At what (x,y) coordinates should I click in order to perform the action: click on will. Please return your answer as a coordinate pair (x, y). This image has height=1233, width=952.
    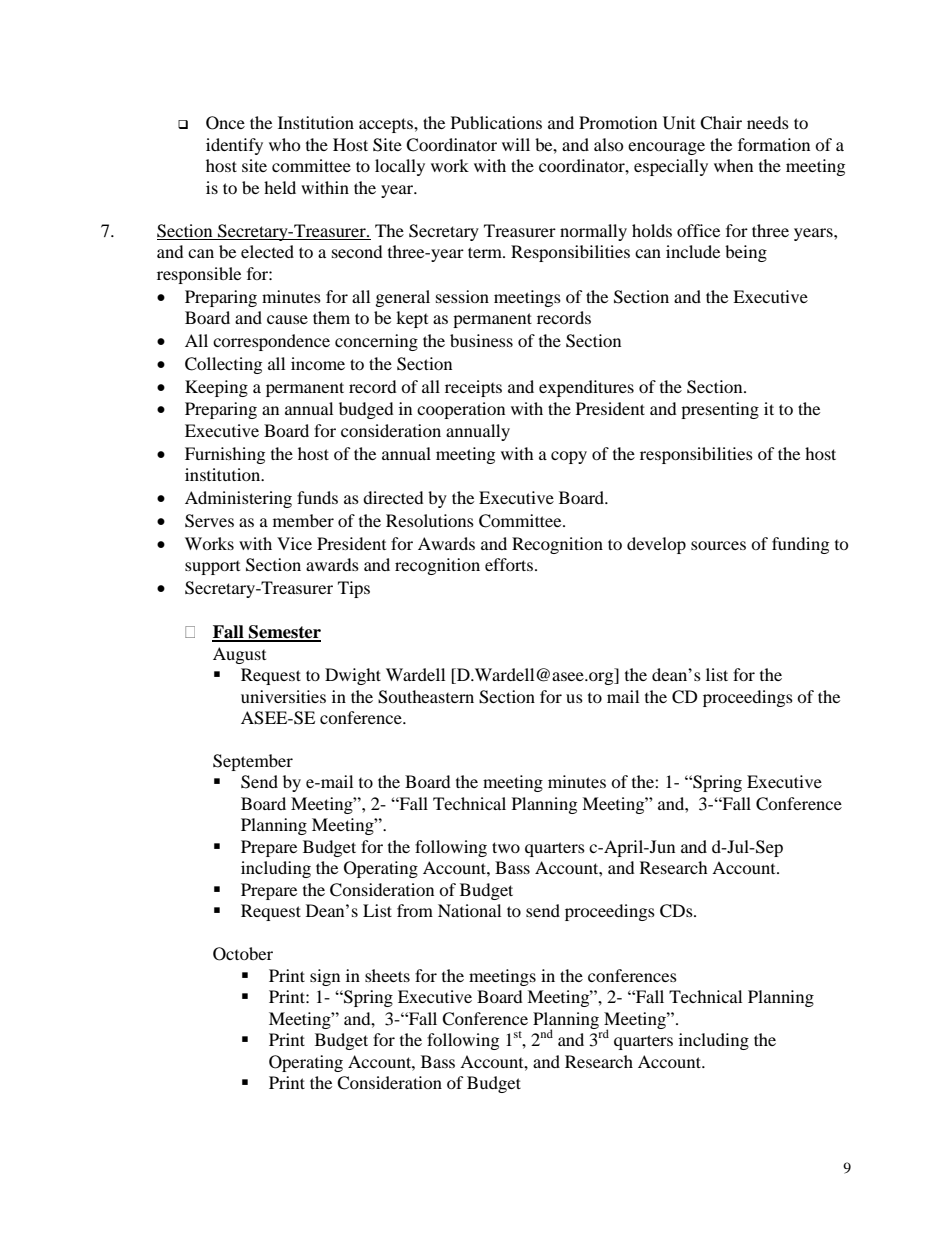
    Looking at the image, I should click on (516, 144).
